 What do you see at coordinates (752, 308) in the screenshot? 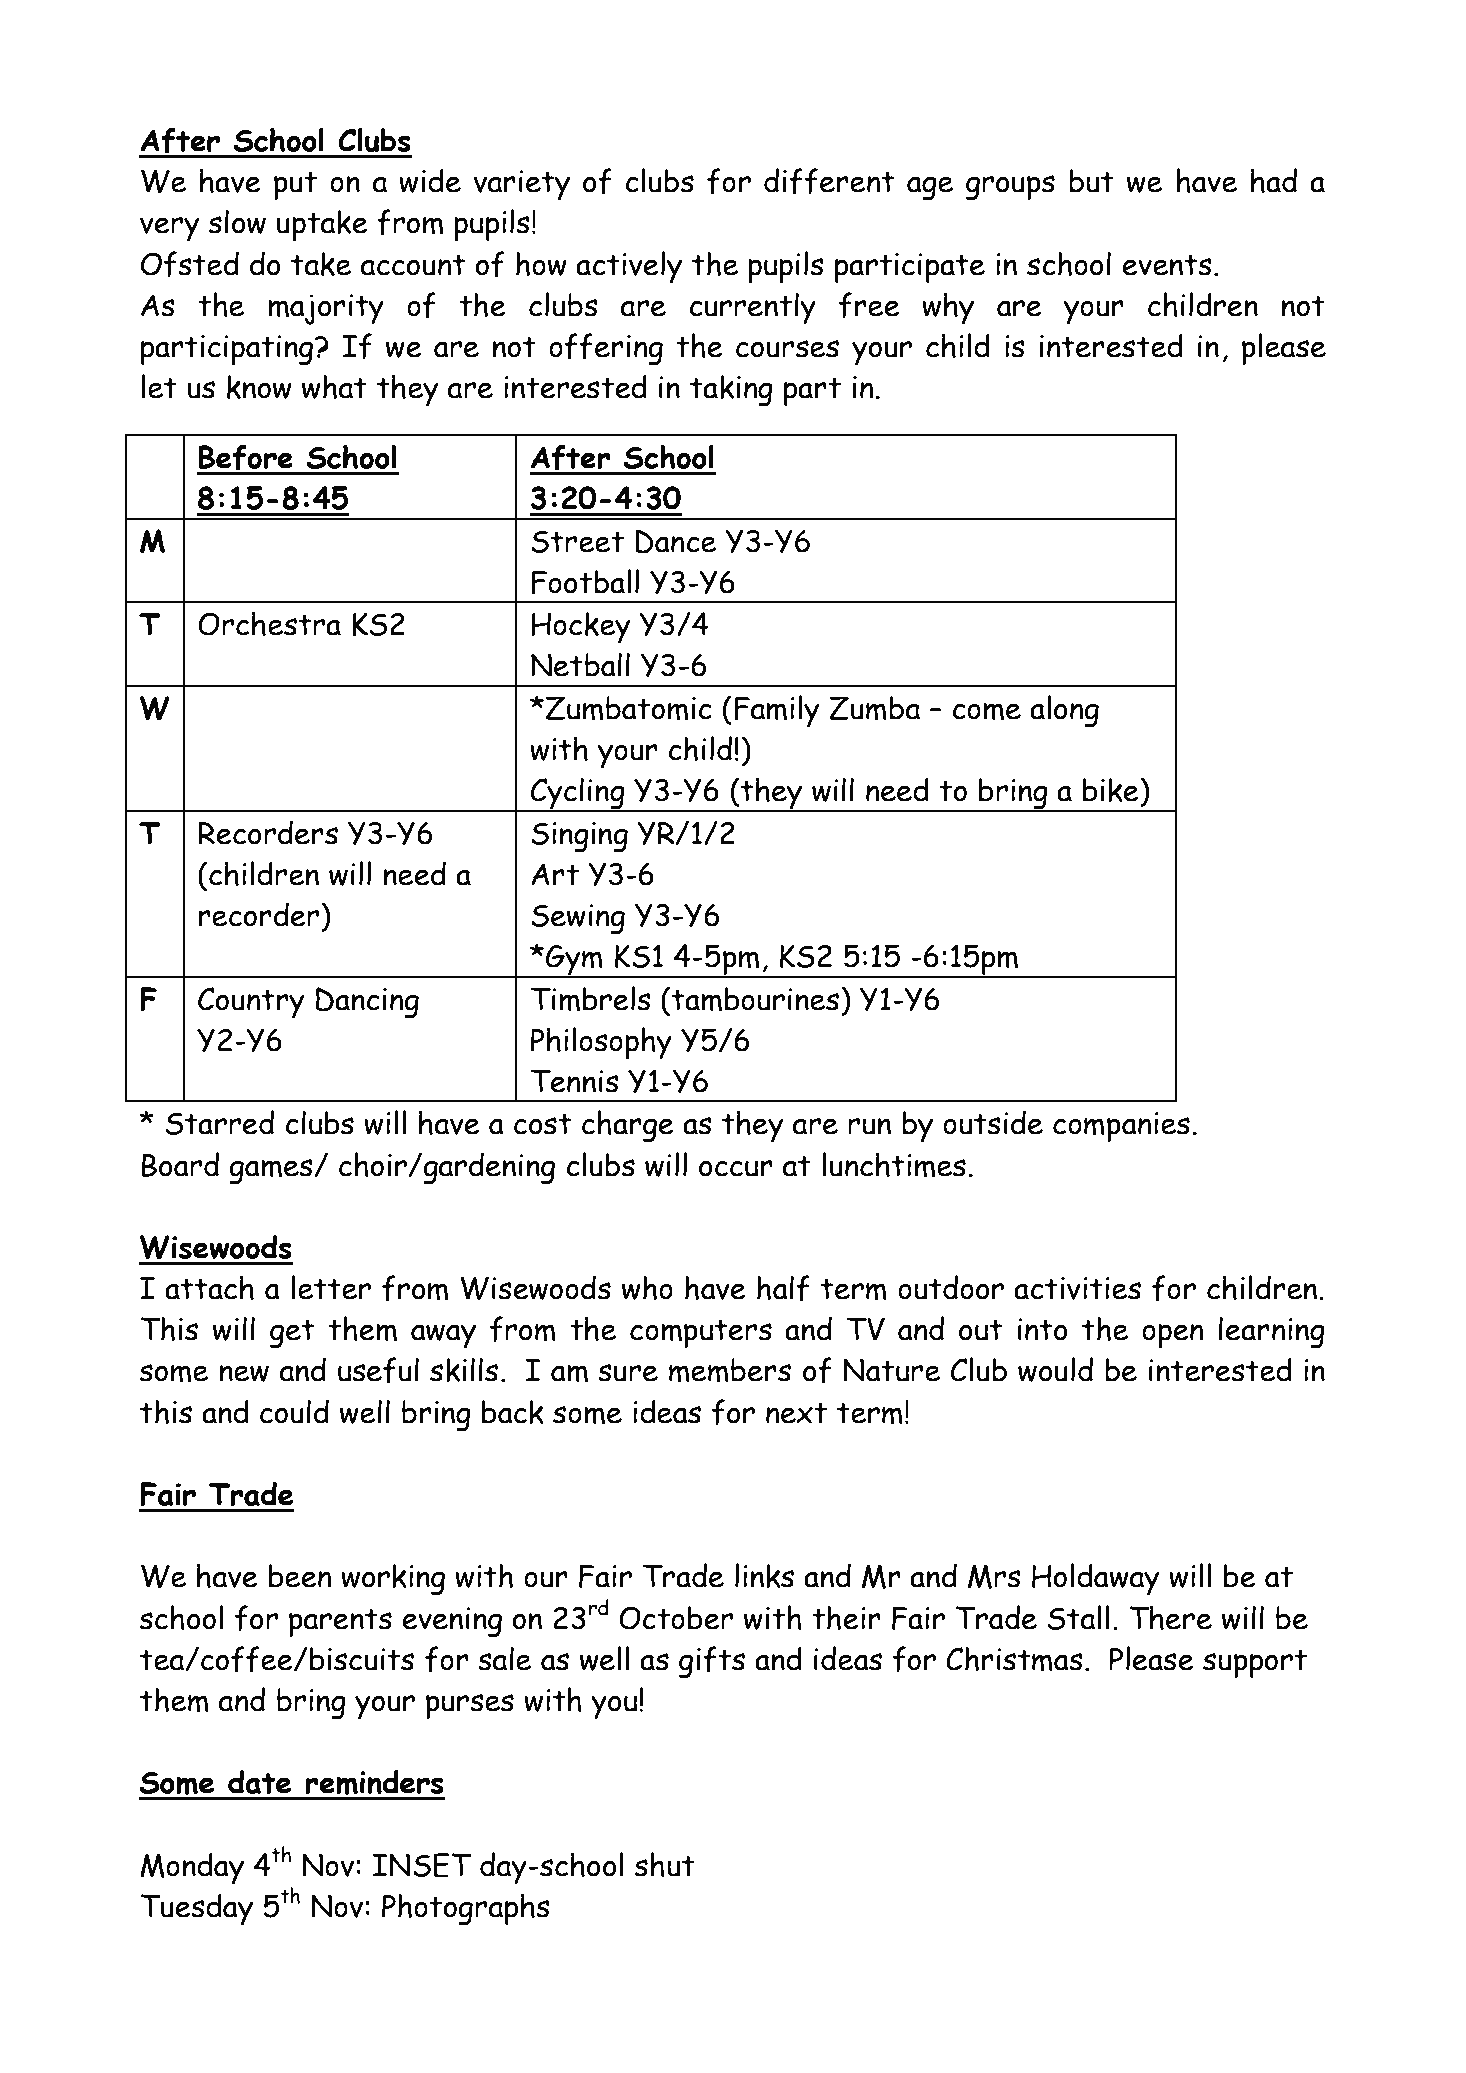
I see `currently` at bounding box center [752, 308].
